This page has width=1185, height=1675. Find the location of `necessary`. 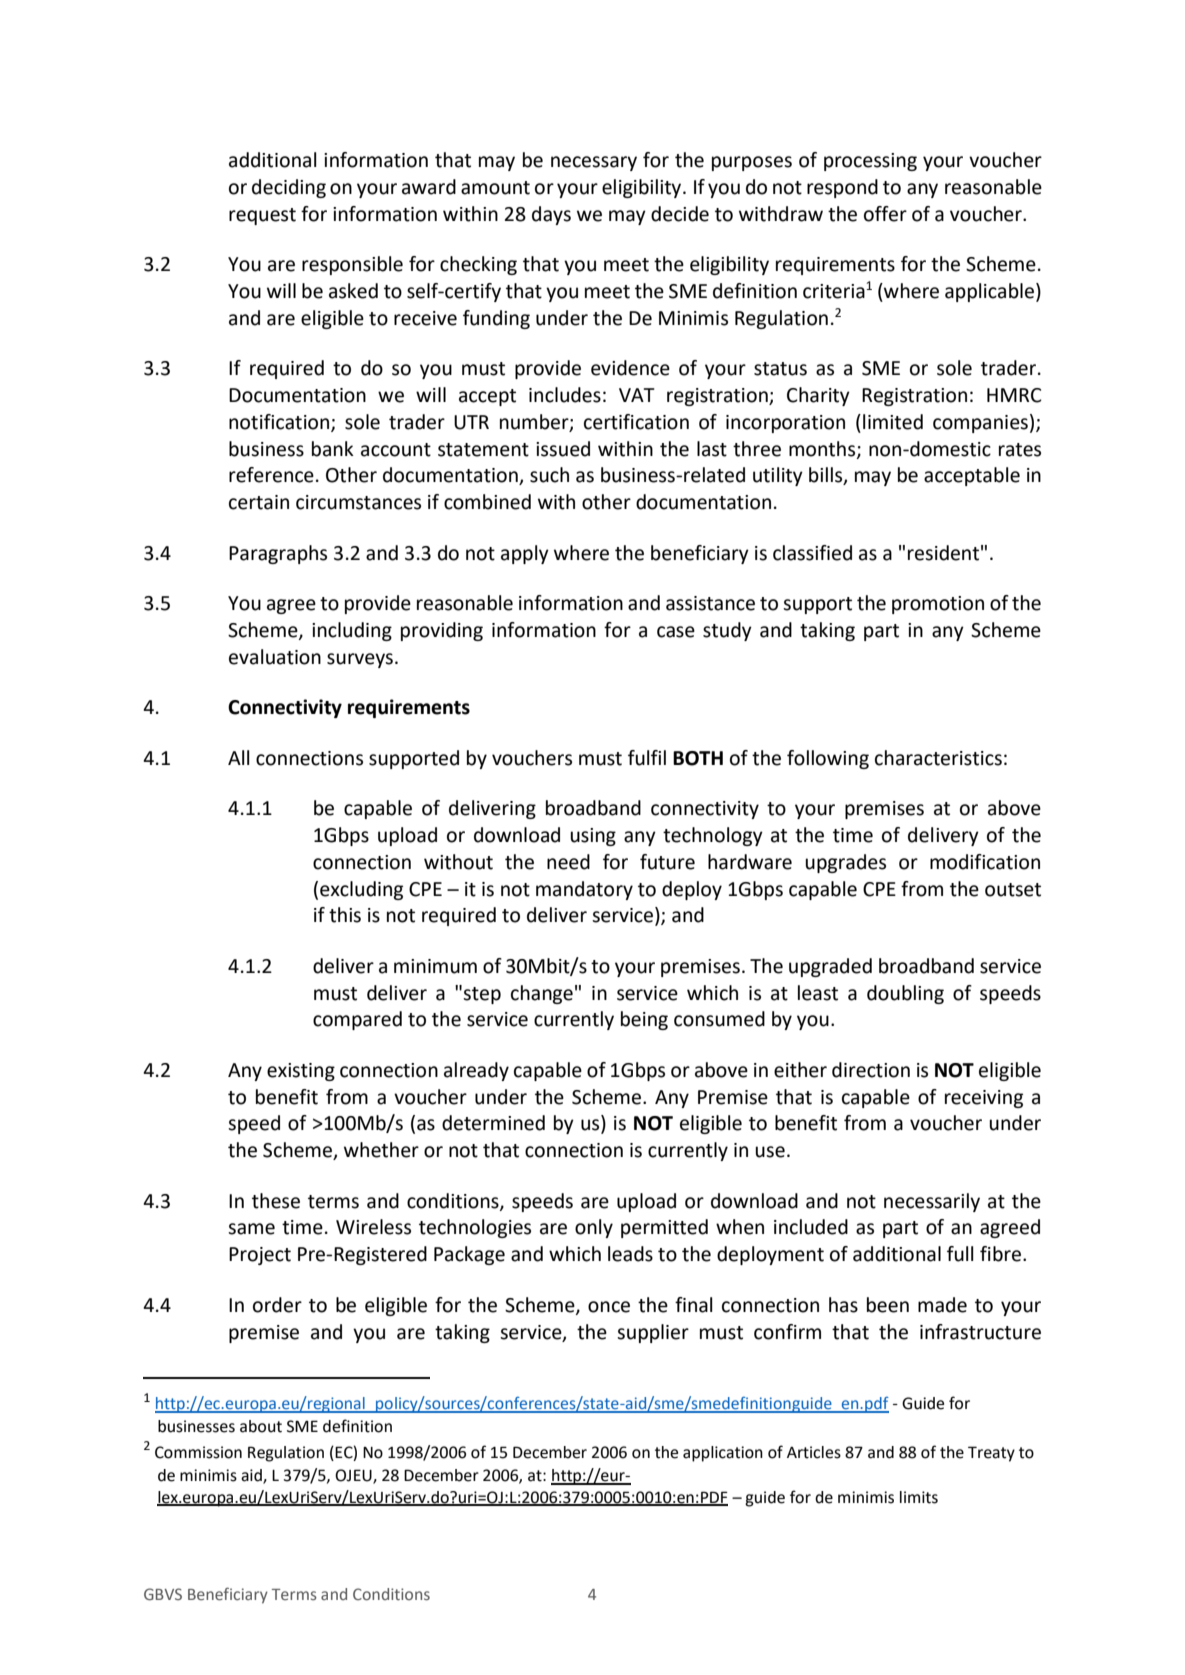

necessary is located at coordinates (594, 163).
